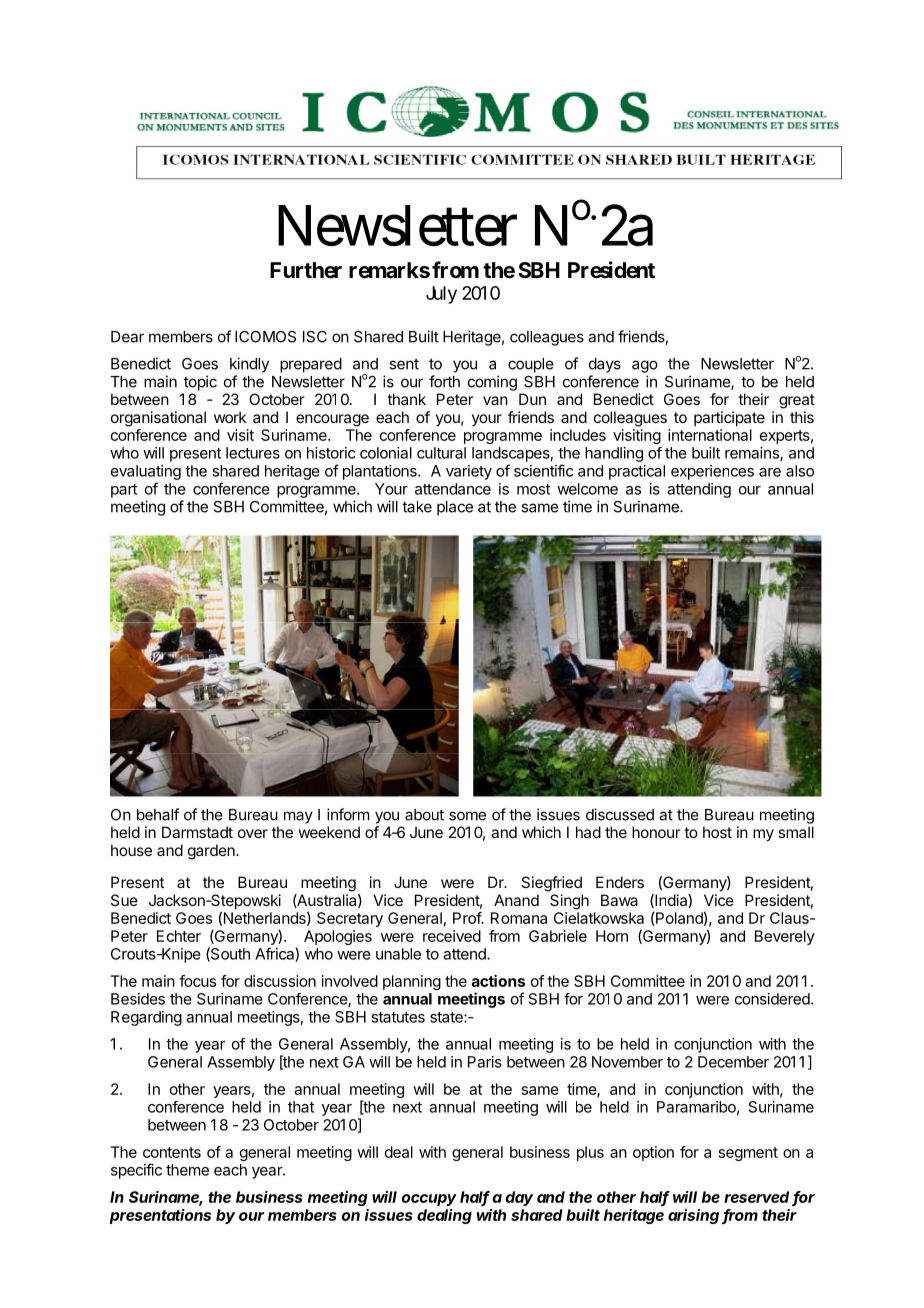 The image size is (924, 1308). Describe the element at coordinates (127, 337) in the screenshot. I see `Dear` at that location.
